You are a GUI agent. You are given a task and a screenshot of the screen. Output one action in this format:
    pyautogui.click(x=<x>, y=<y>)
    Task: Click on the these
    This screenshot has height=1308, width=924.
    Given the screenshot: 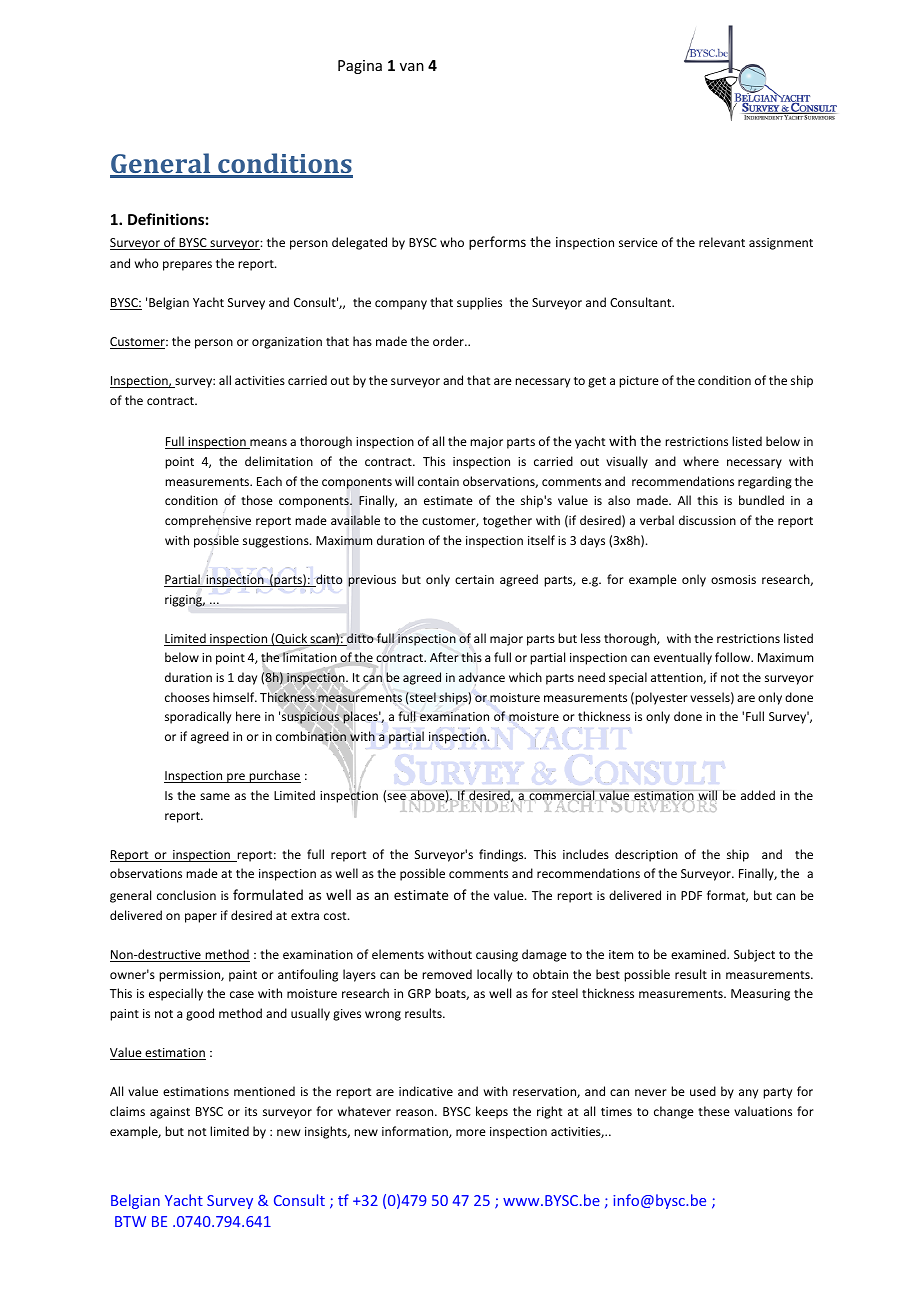 What is the action you would take?
    pyautogui.click(x=714, y=1111)
